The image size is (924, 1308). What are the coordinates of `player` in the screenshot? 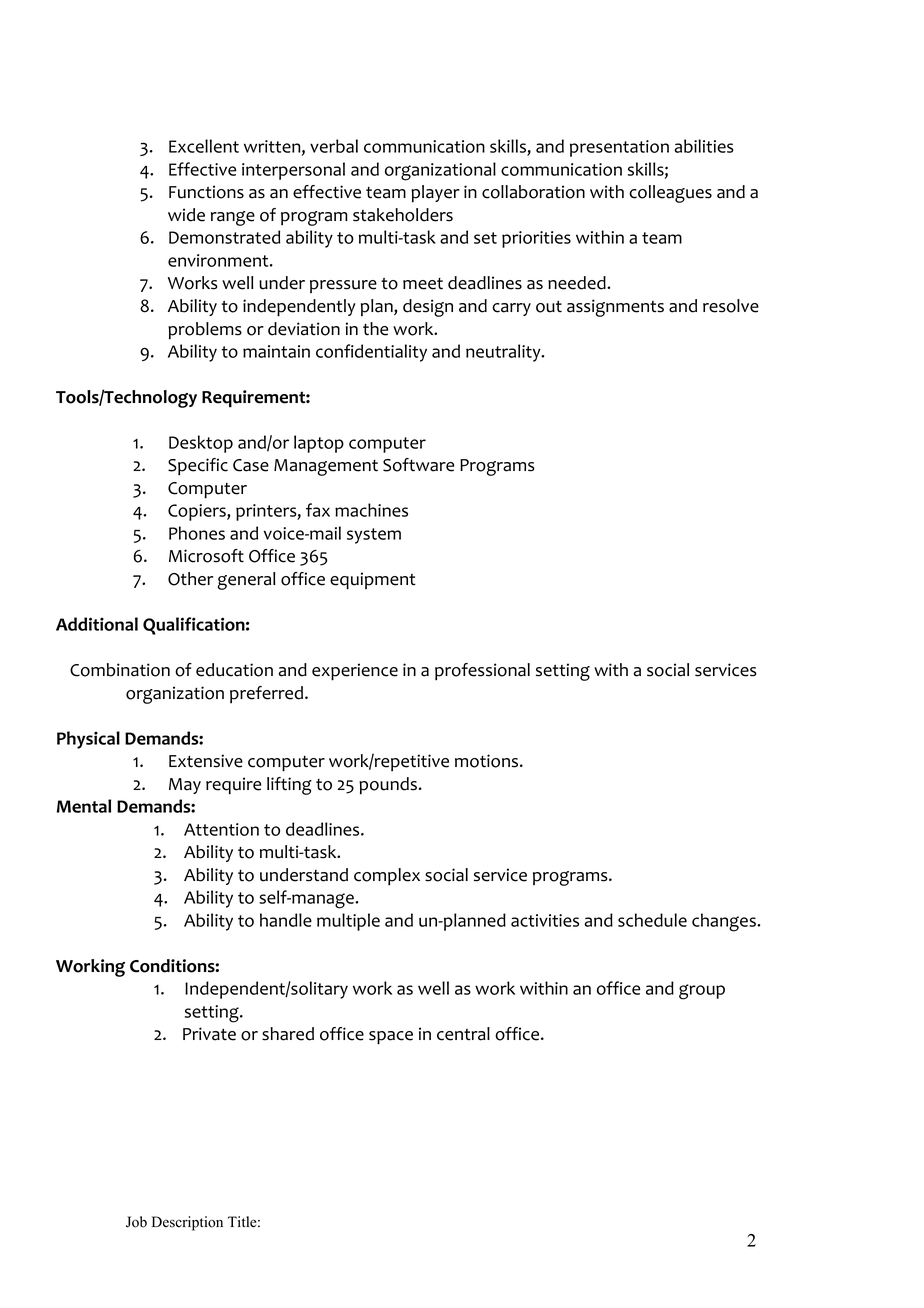 It's located at (435, 194).
